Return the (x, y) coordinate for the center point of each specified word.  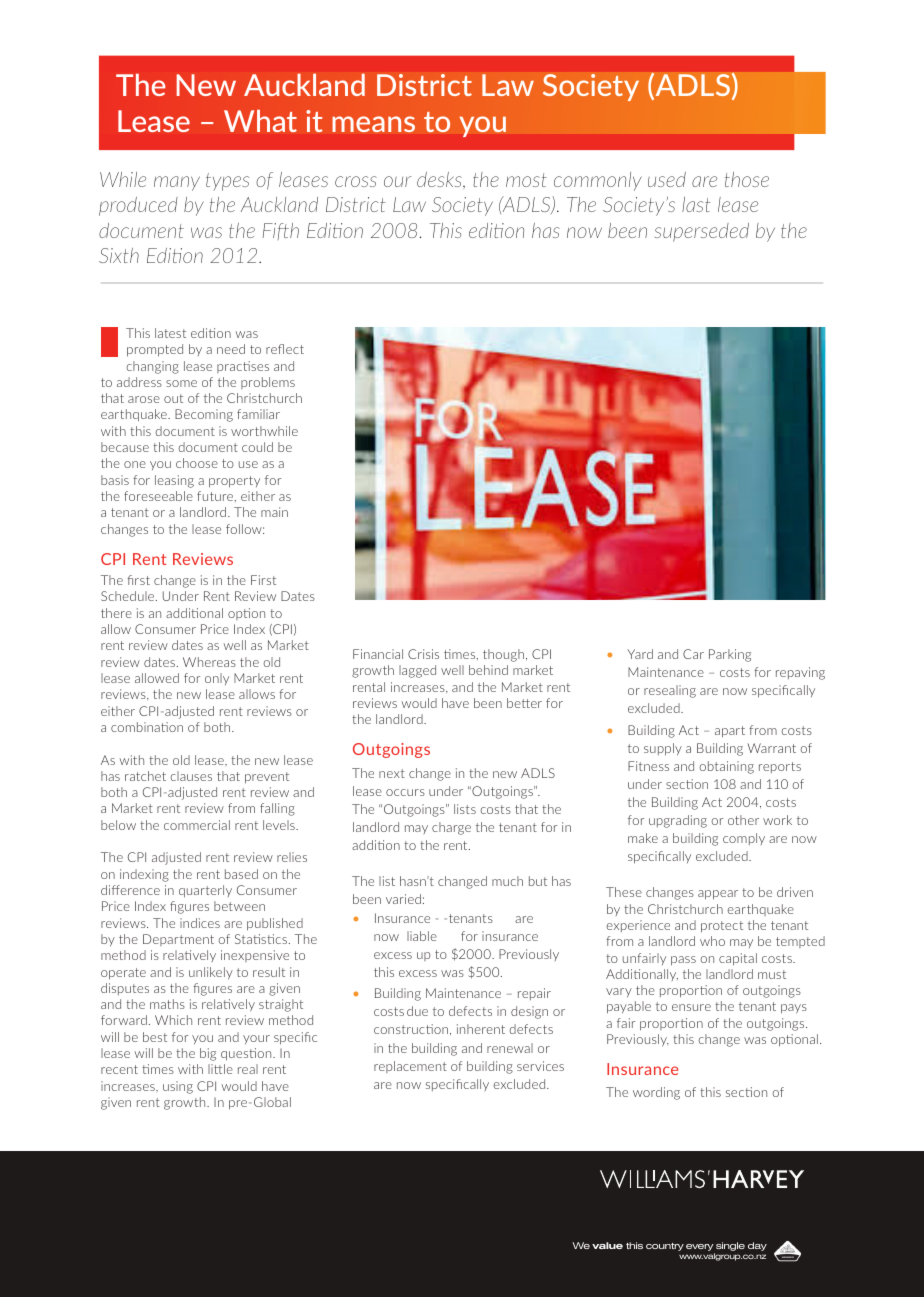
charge (451, 828)
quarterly (205, 891)
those (747, 179)
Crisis (423, 654)
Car (693, 654)
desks (440, 179)
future (216, 496)
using (178, 1087)
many (177, 183)
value (607, 1245)
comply (744, 839)
